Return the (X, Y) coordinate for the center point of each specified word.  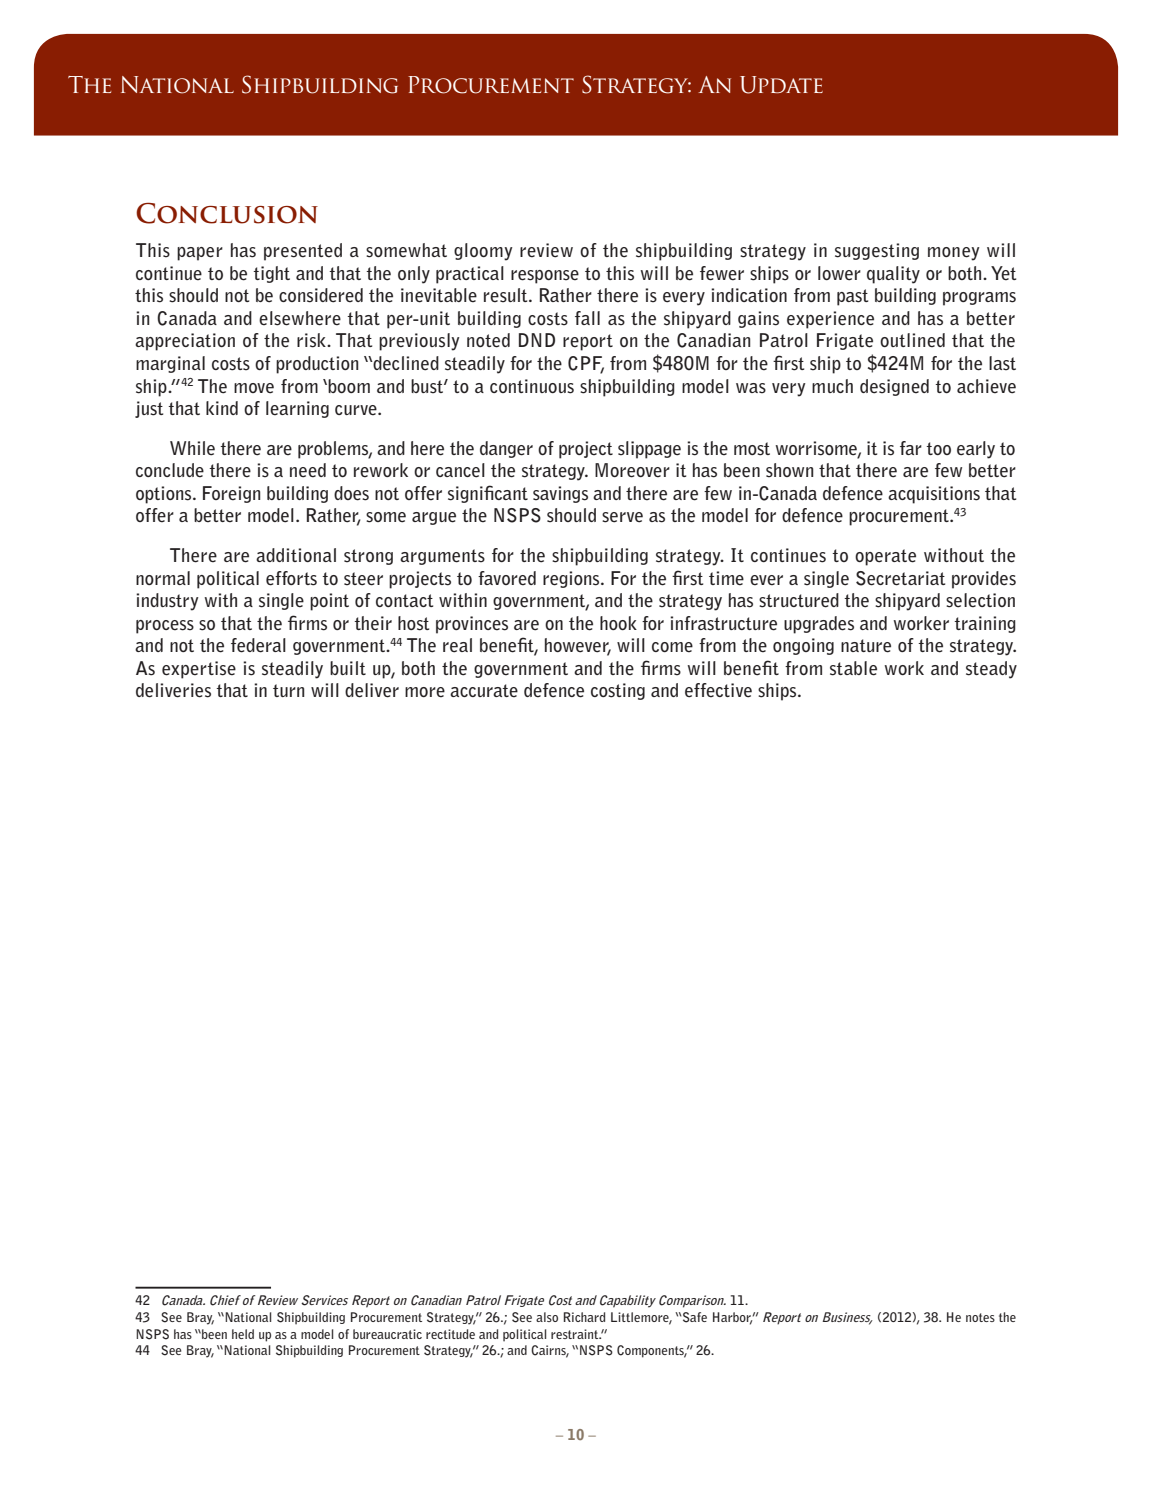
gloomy (483, 252)
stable (853, 668)
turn (288, 690)
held (243, 1334)
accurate (484, 691)
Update (781, 85)
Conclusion (227, 213)
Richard (584, 1317)
